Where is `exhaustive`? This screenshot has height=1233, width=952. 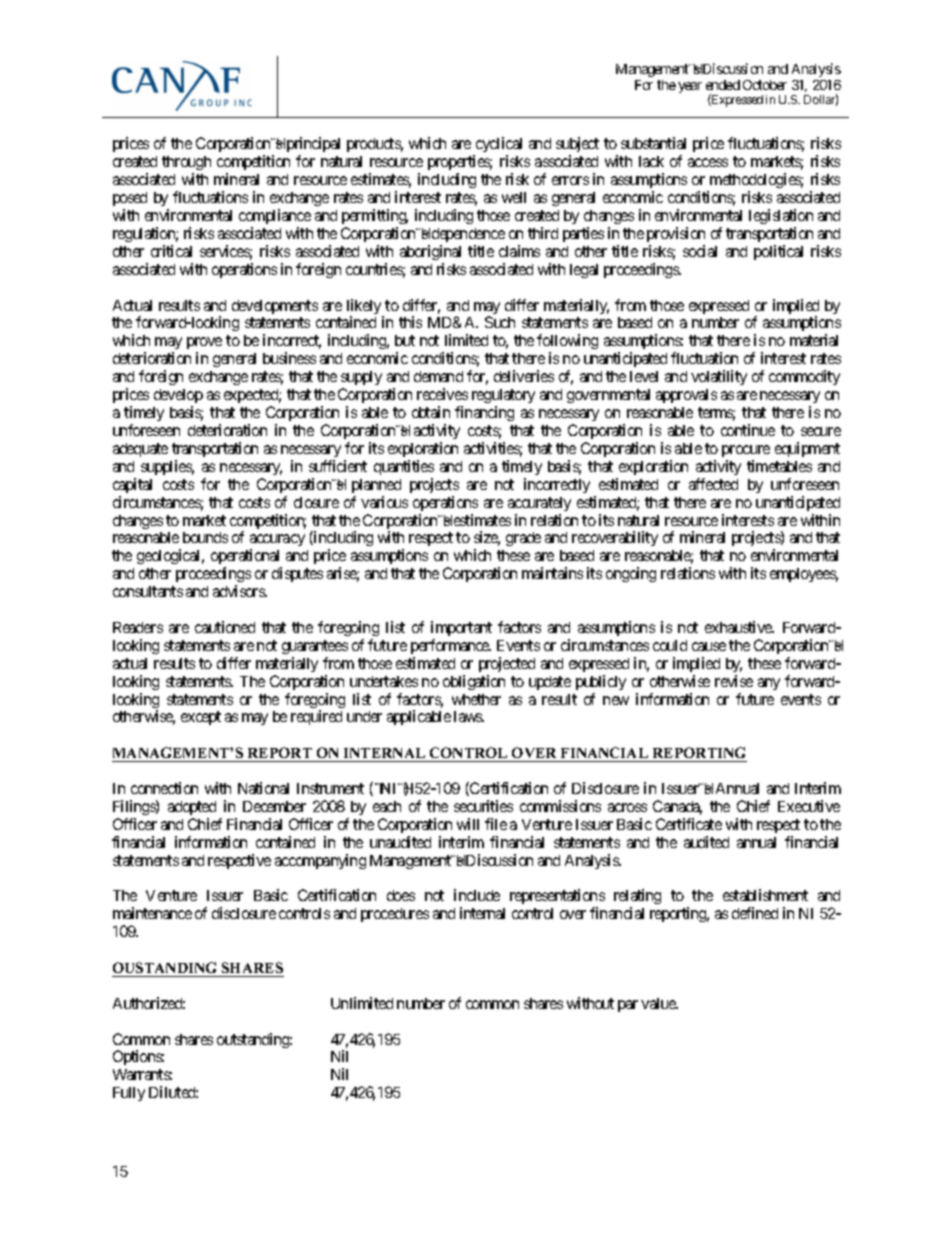
exhaustive is located at coordinates (739, 627).
